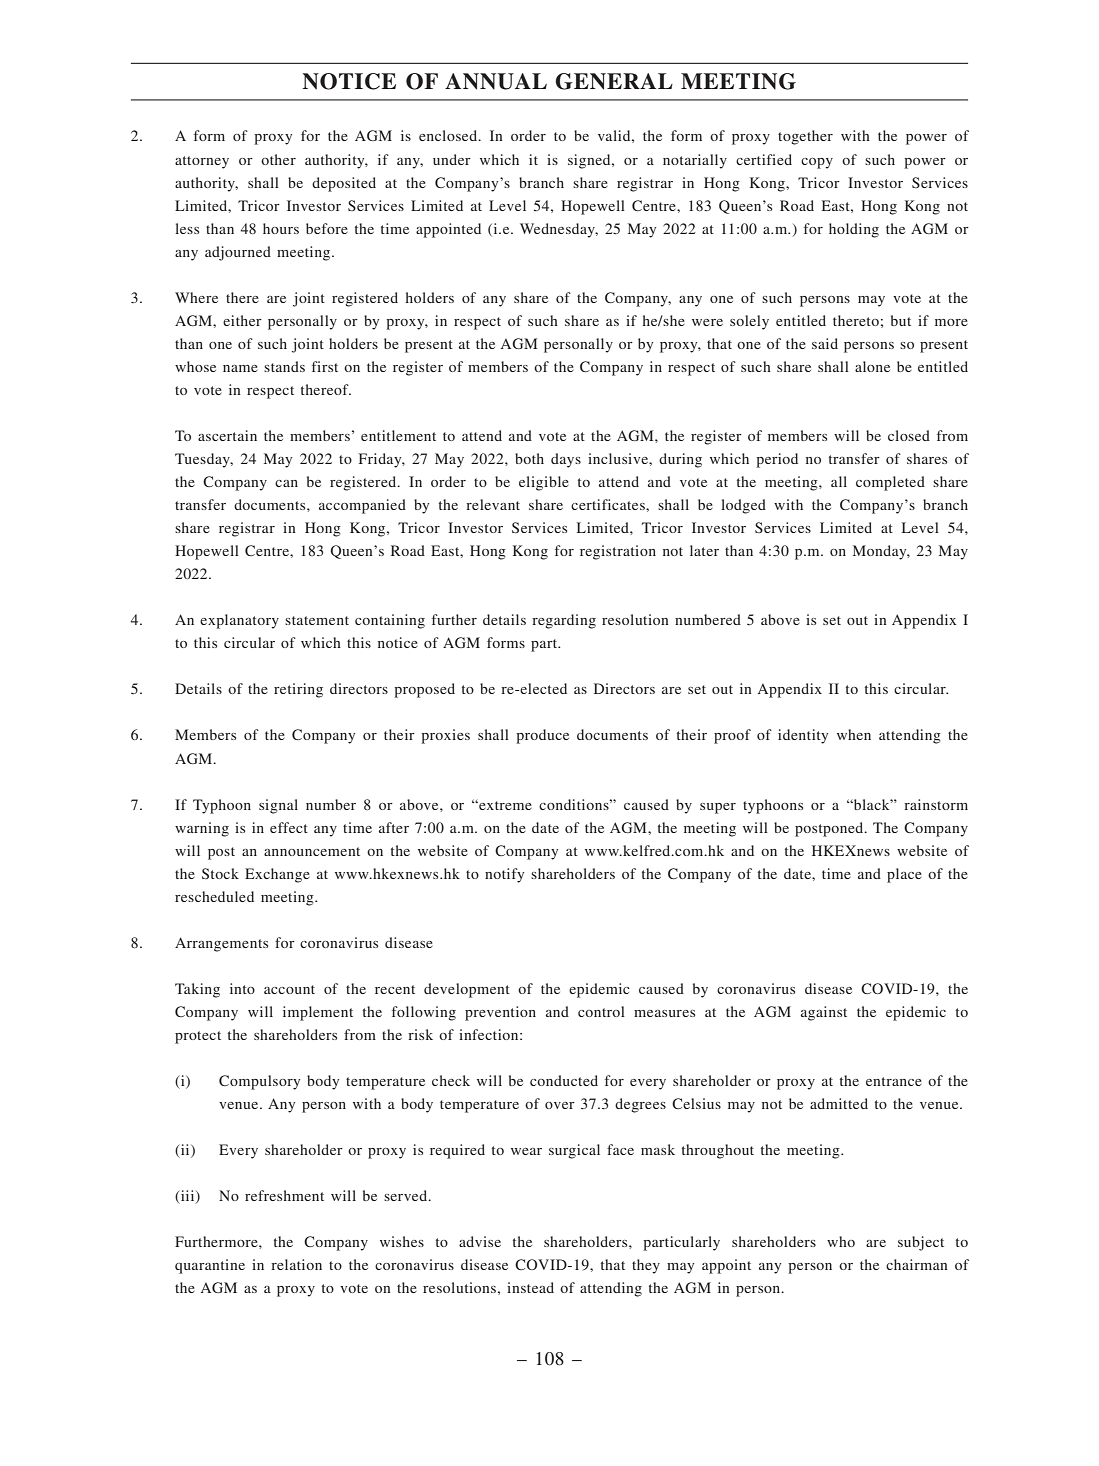  Describe the element at coordinates (872, 366) in the screenshot. I see `alone` at that location.
